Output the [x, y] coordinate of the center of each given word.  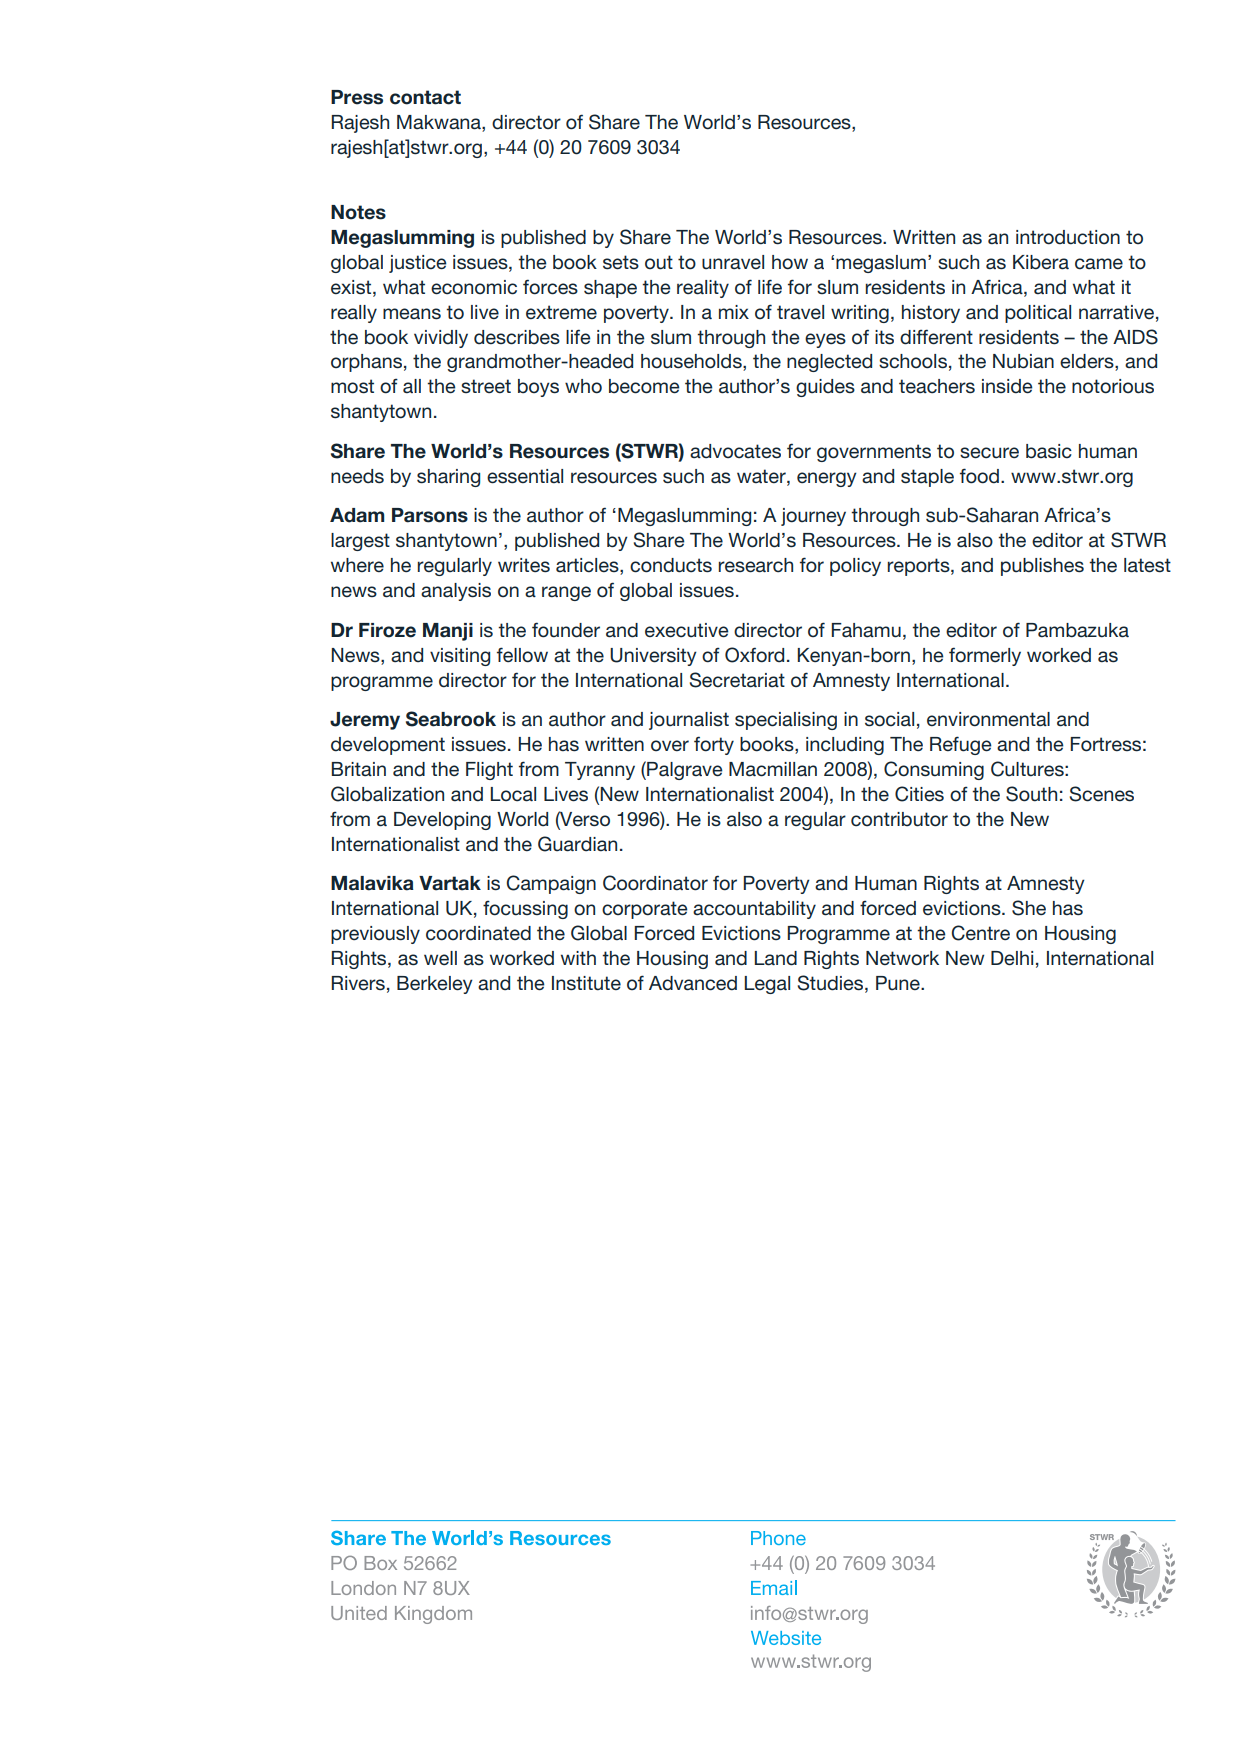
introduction [1068, 237]
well [440, 958]
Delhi [1012, 958]
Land [775, 958]
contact [425, 97]
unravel [733, 262]
